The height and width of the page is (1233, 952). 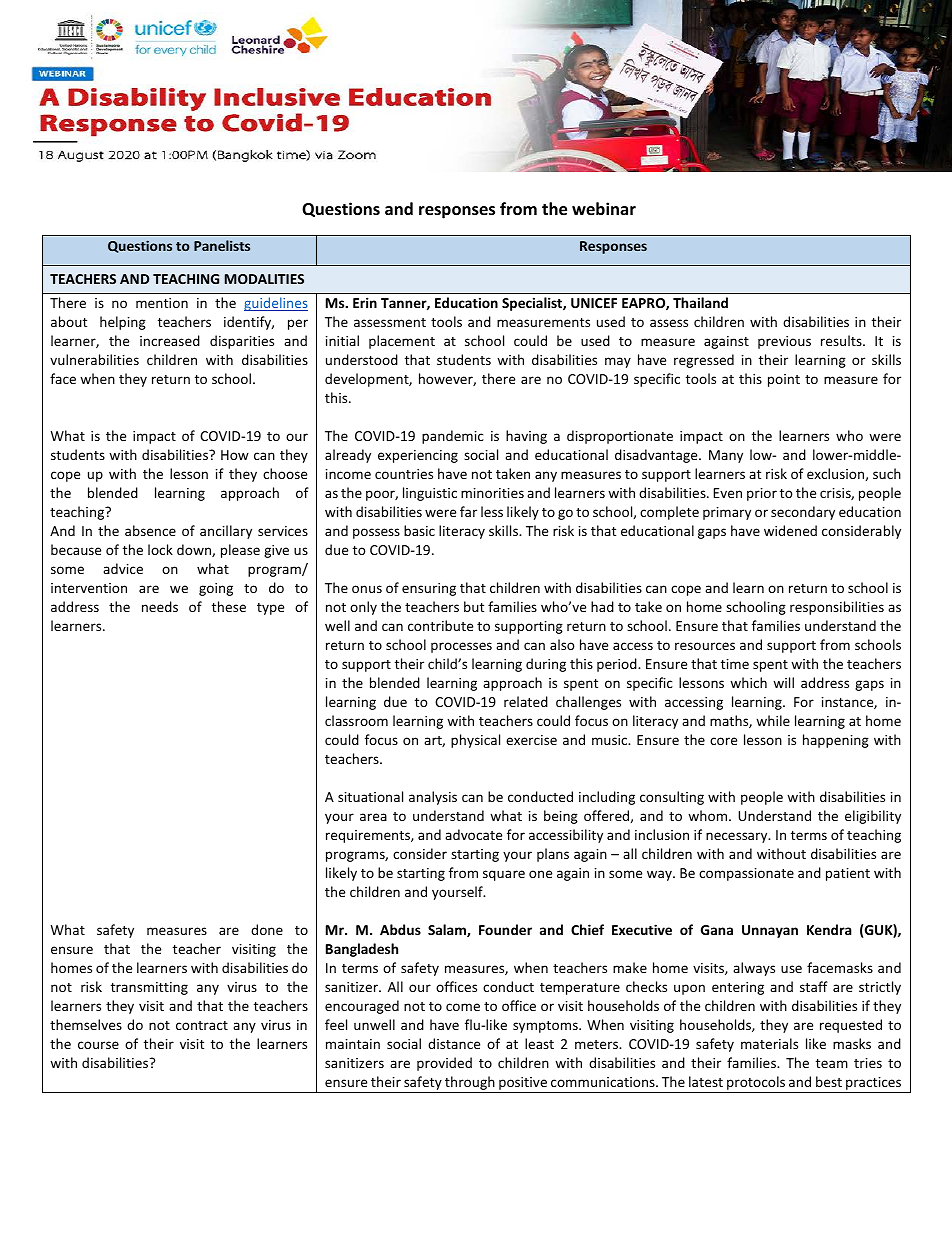 I want to click on choose, so click(x=285, y=473).
